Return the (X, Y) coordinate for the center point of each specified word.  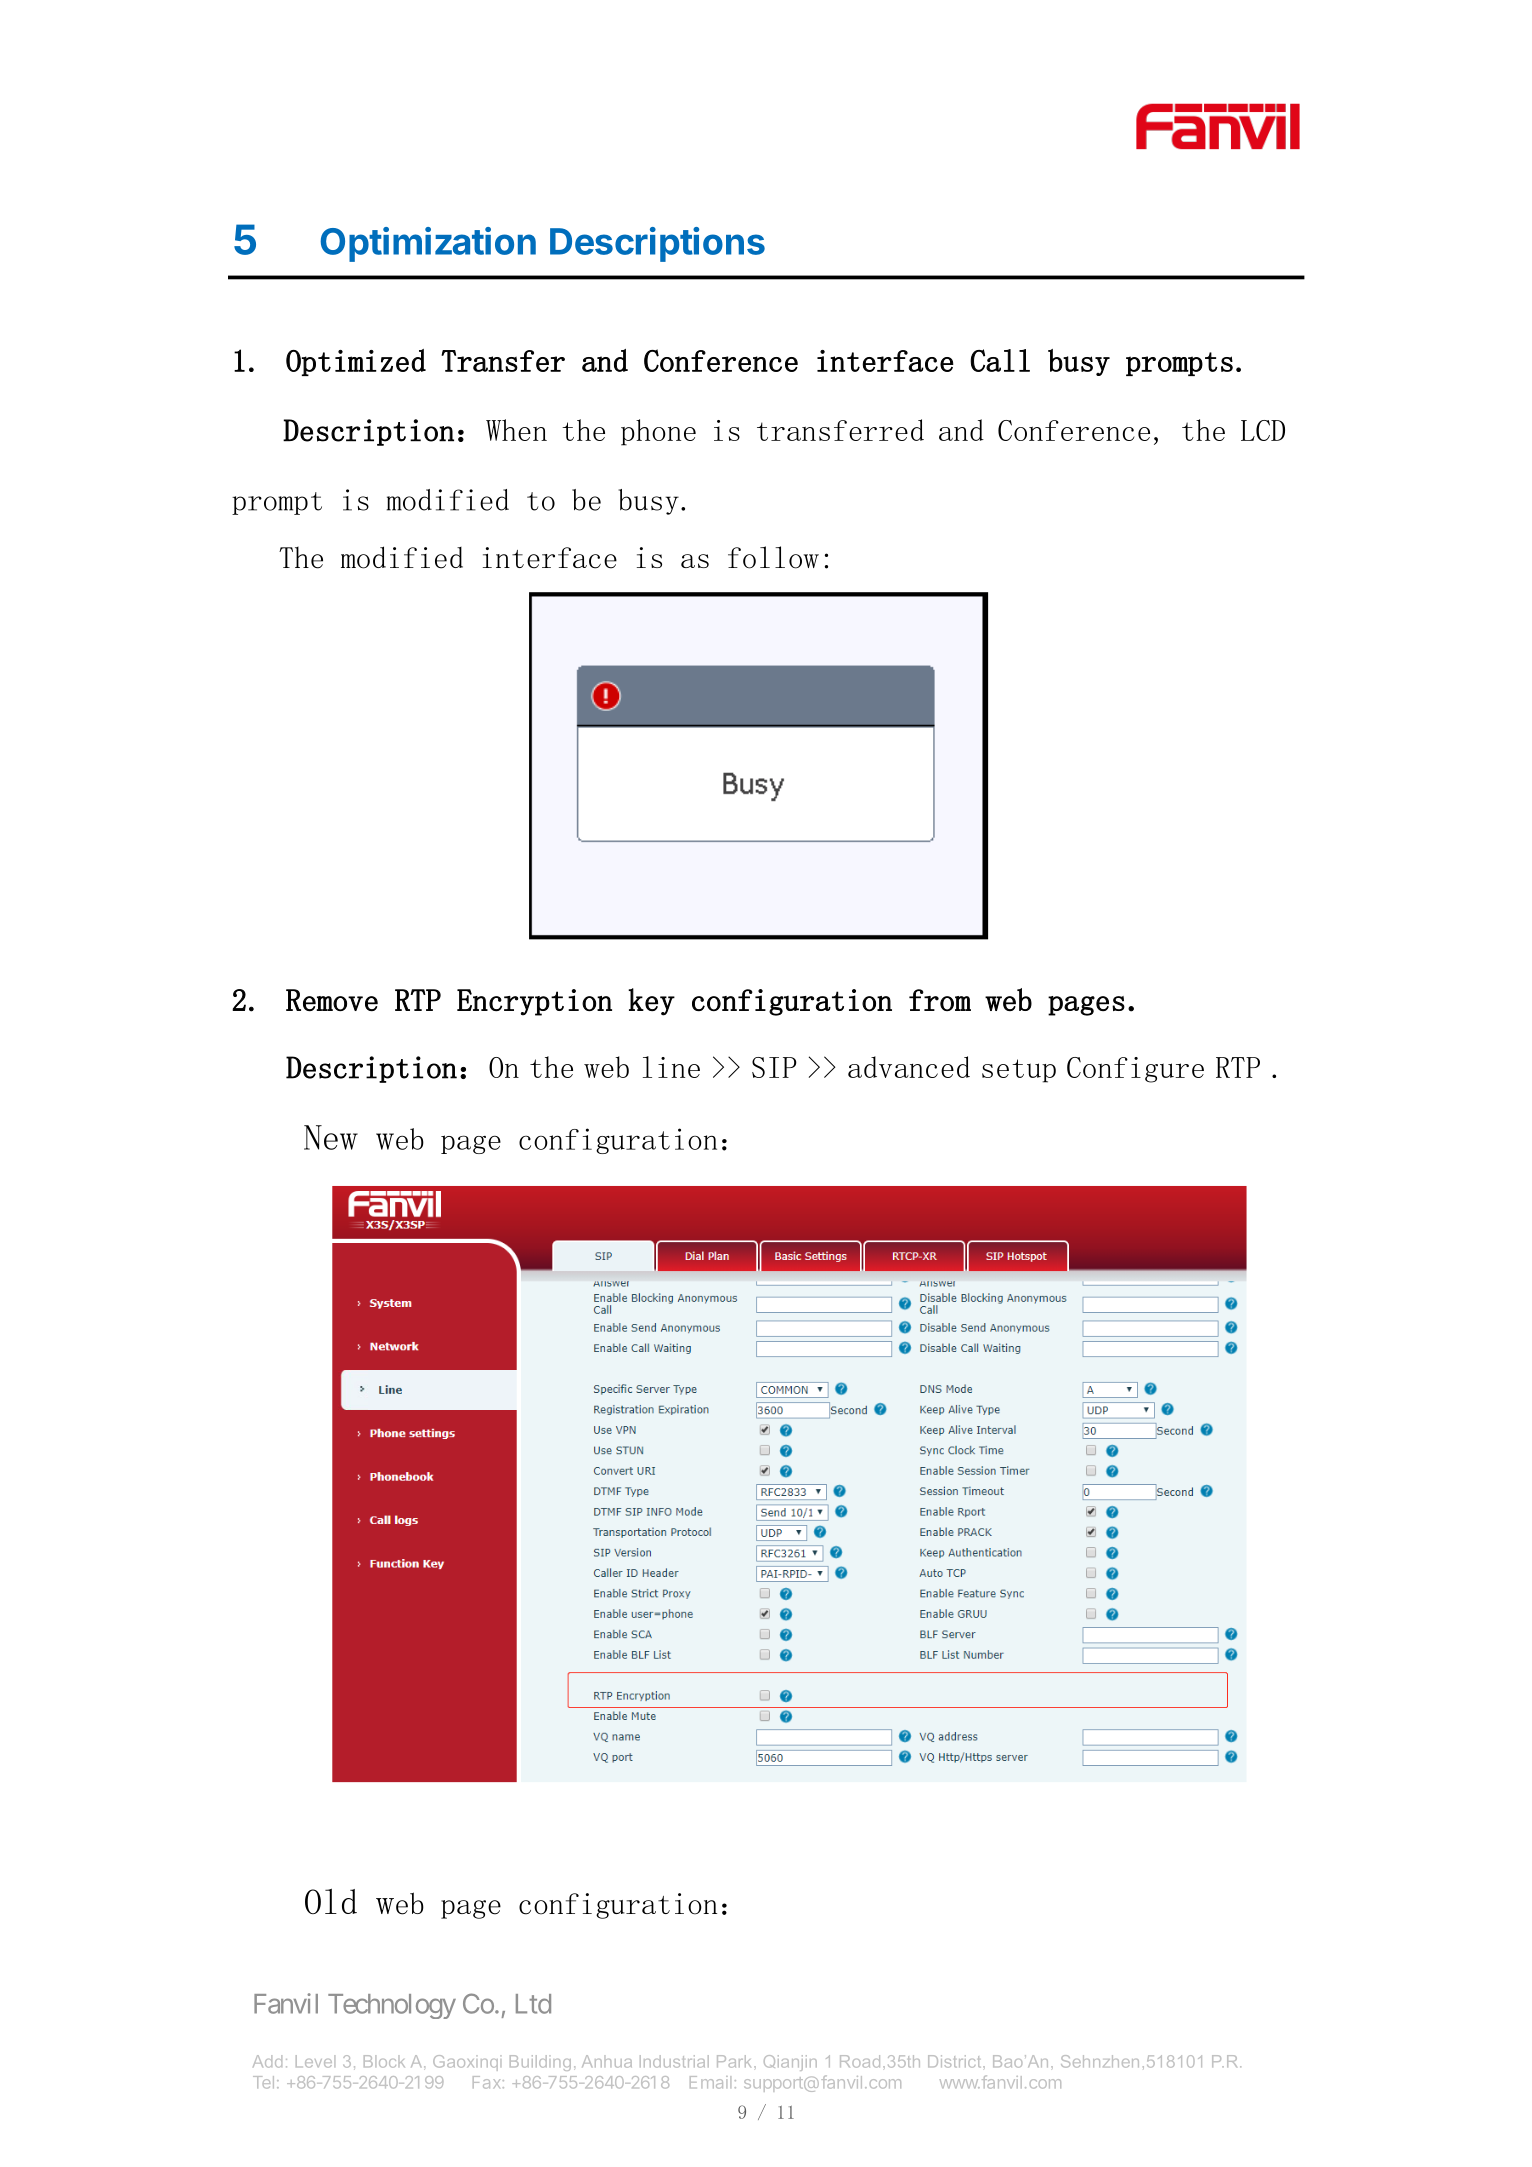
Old (331, 1901)
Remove (332, 1000)
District (956, 2061)
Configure (1135, 1070)
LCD (1263, 430)
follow (773, 557)
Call (1000, 360)
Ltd (533, 2004)
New (331, 1137)
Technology (392, 2006)
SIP (774, 1067)
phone (658, 432)
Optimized (356, 362)
